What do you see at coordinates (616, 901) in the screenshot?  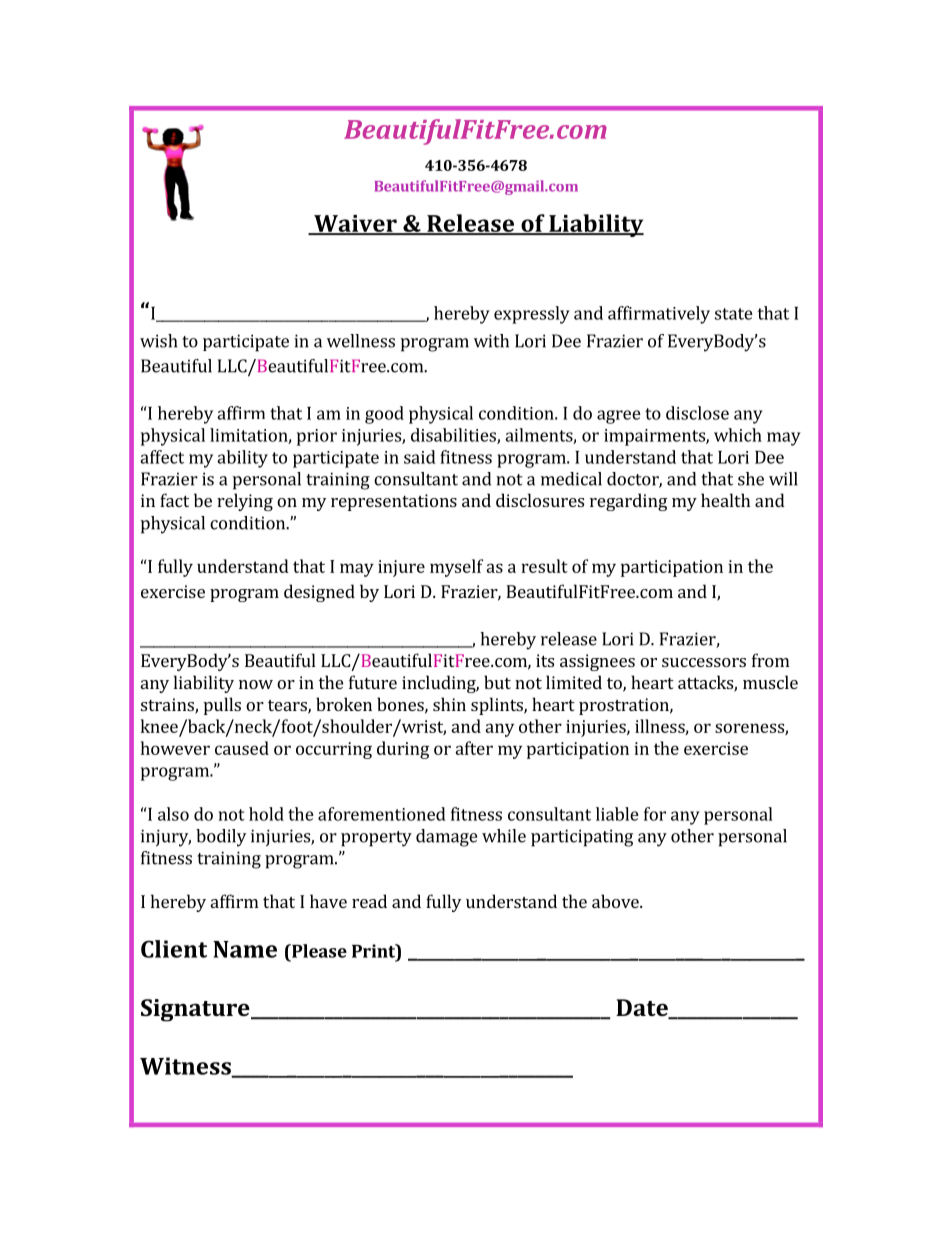 I see `above` at bounding box center [616, 901].
